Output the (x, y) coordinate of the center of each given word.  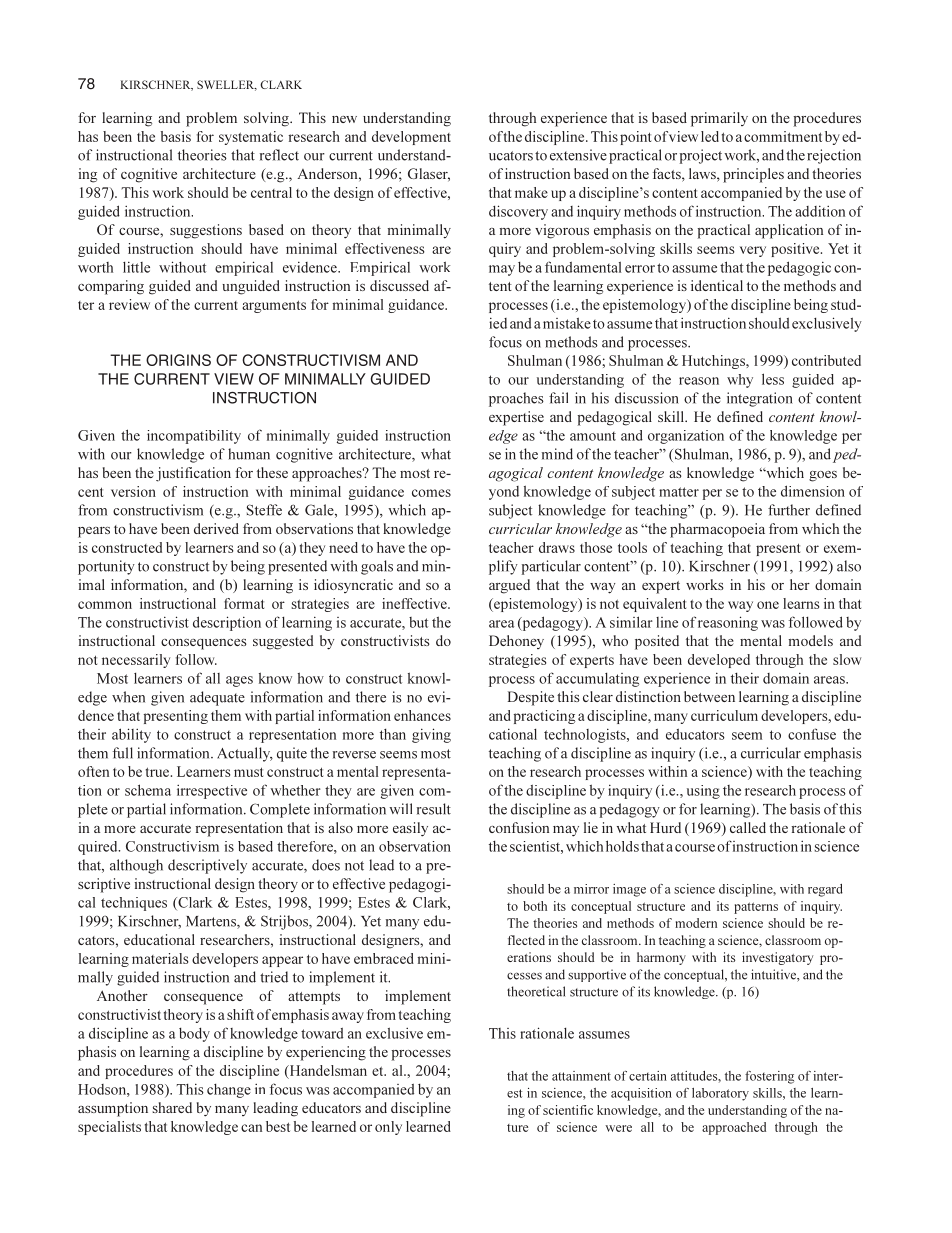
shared (172, 1107)
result (434, 809)
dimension (813, 491)
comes (431, 493)
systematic (251, 138)
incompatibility (194, 437)
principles (753, 175)
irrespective (212, 791)
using (703, 792)
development (411, 138)
